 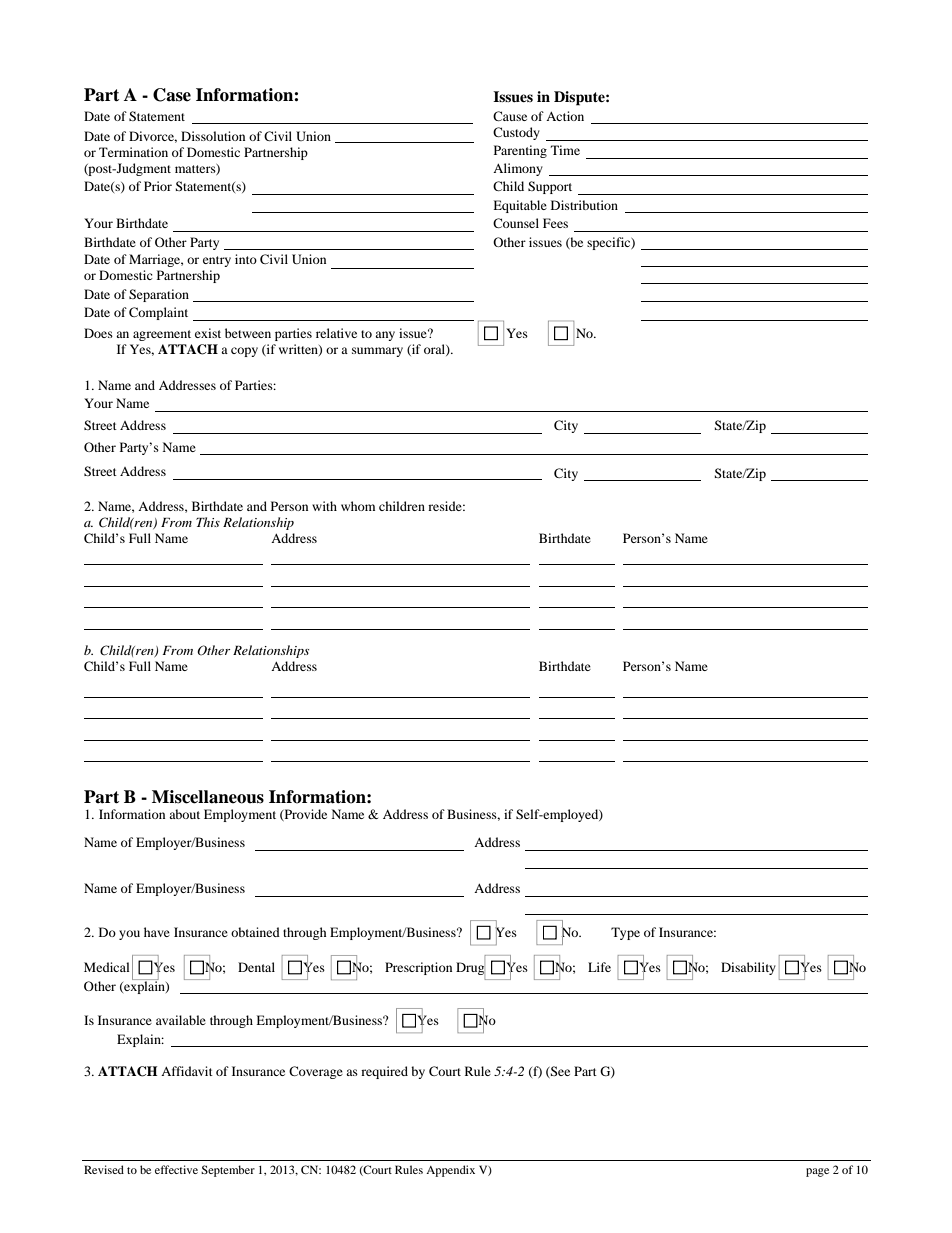 I want to click on Action, so click(x=565, y=116).
